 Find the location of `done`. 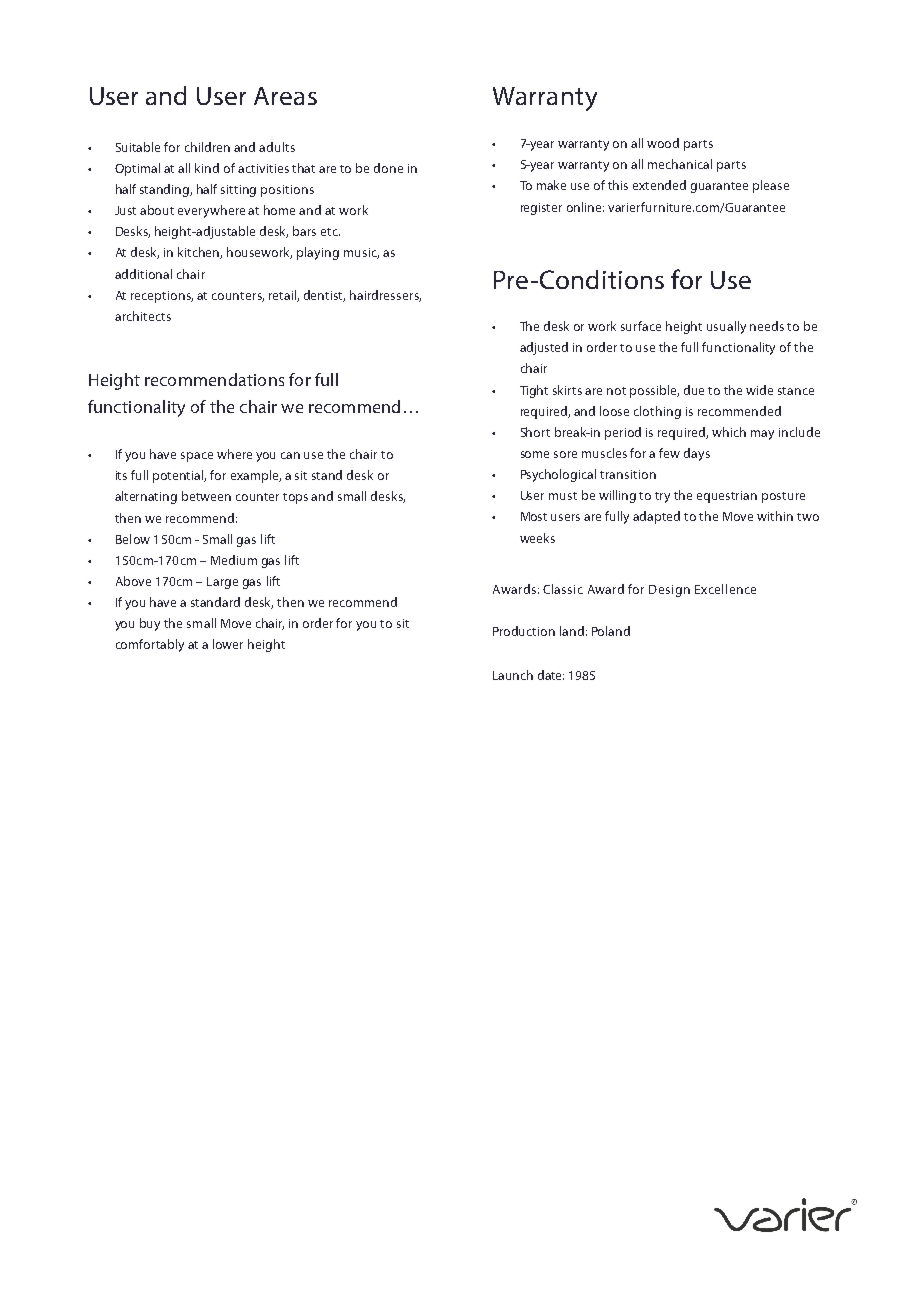

done is located at coordinates (388, 168).
